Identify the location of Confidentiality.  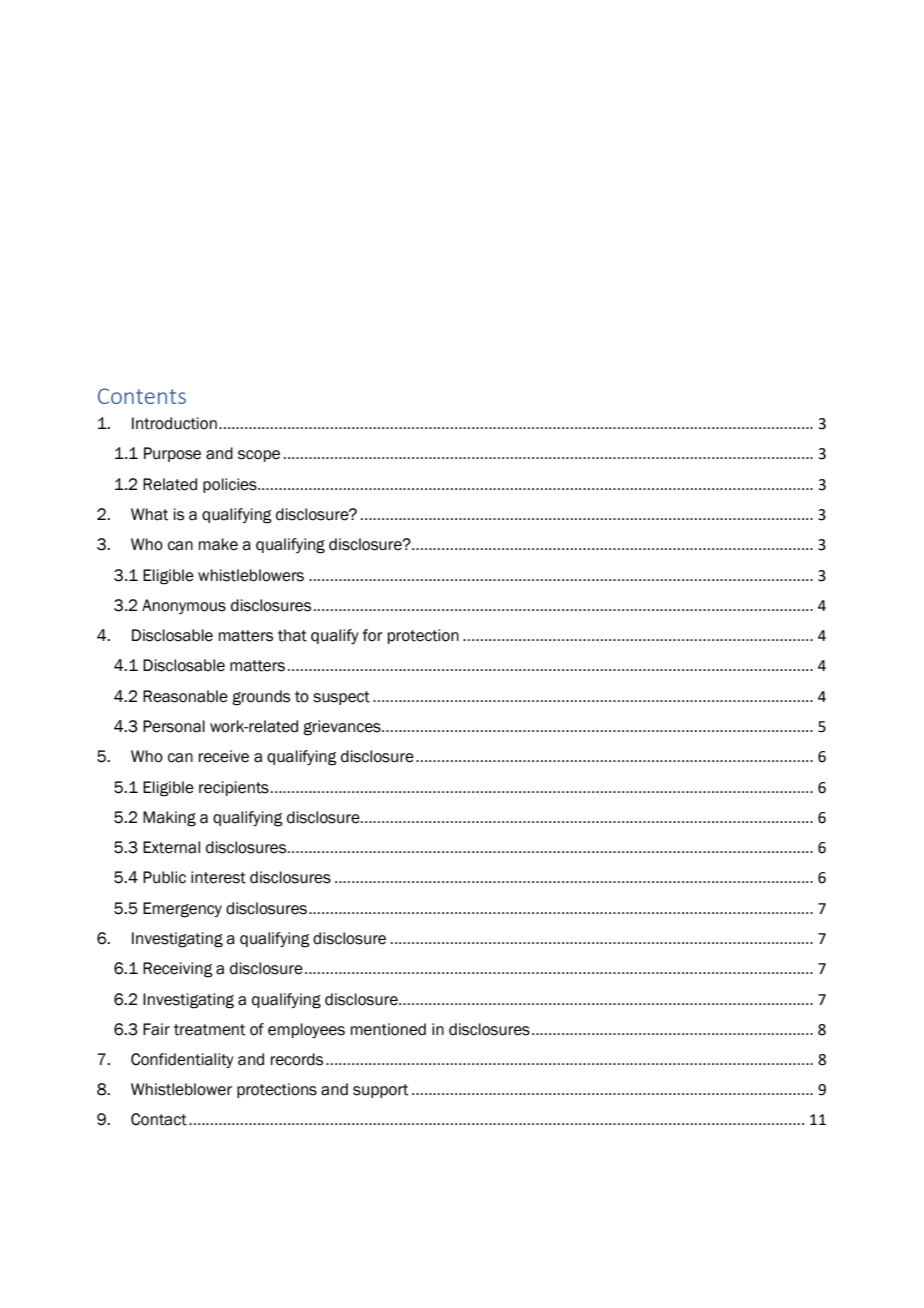
(182, 1060).
